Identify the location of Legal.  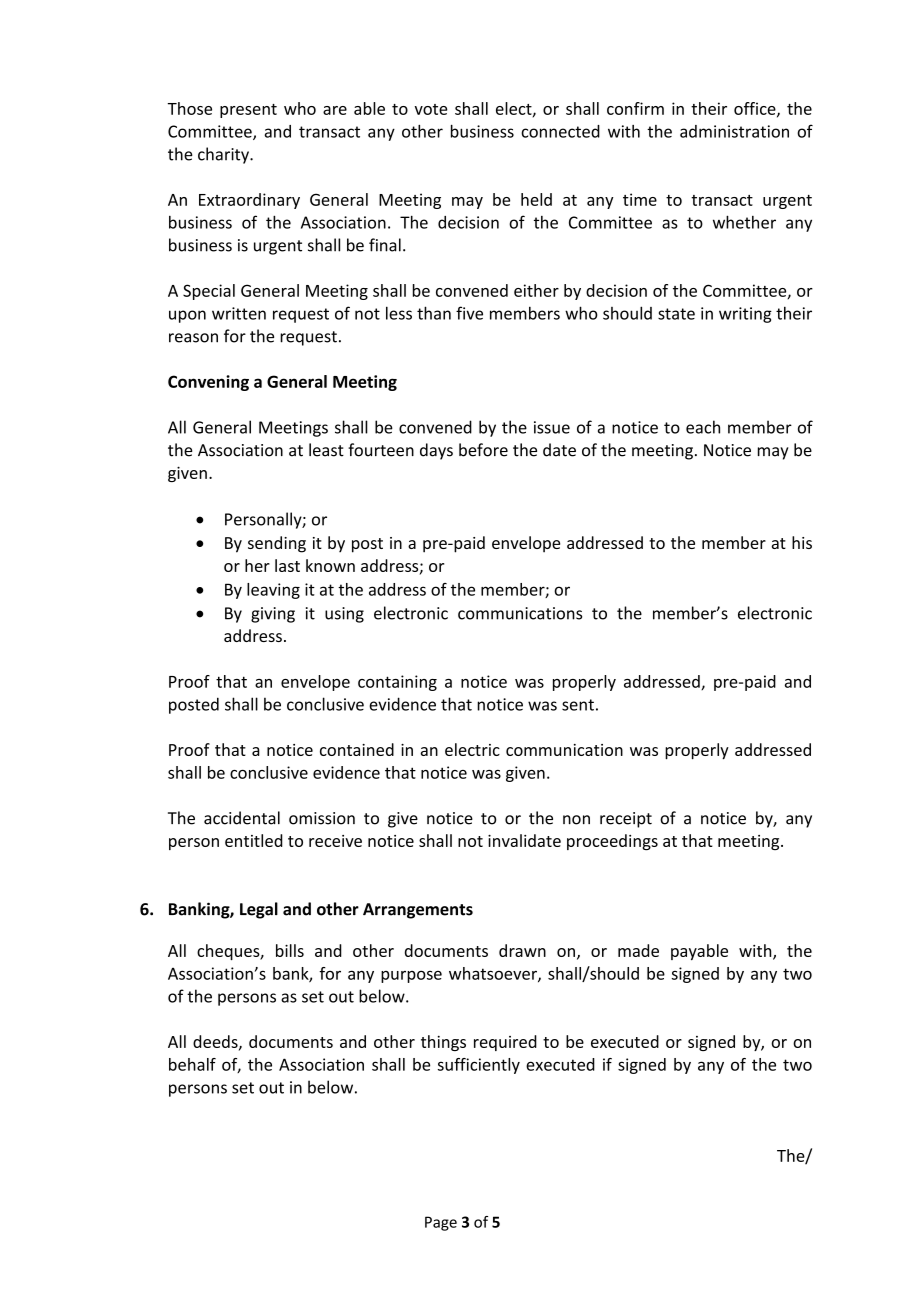
(259, 910).
